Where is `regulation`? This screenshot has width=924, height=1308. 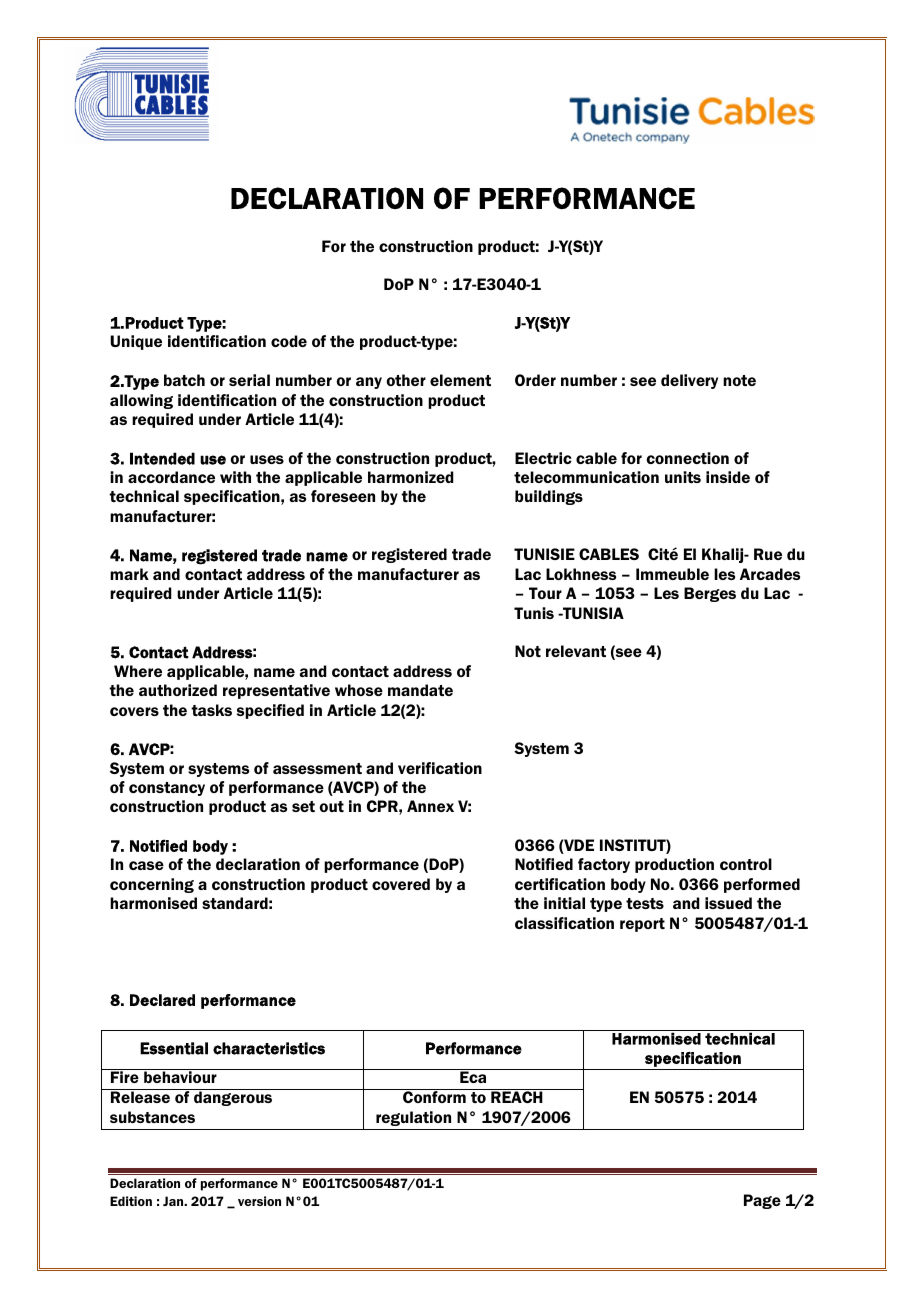 regulation is located at coordinates (413, 1118).
